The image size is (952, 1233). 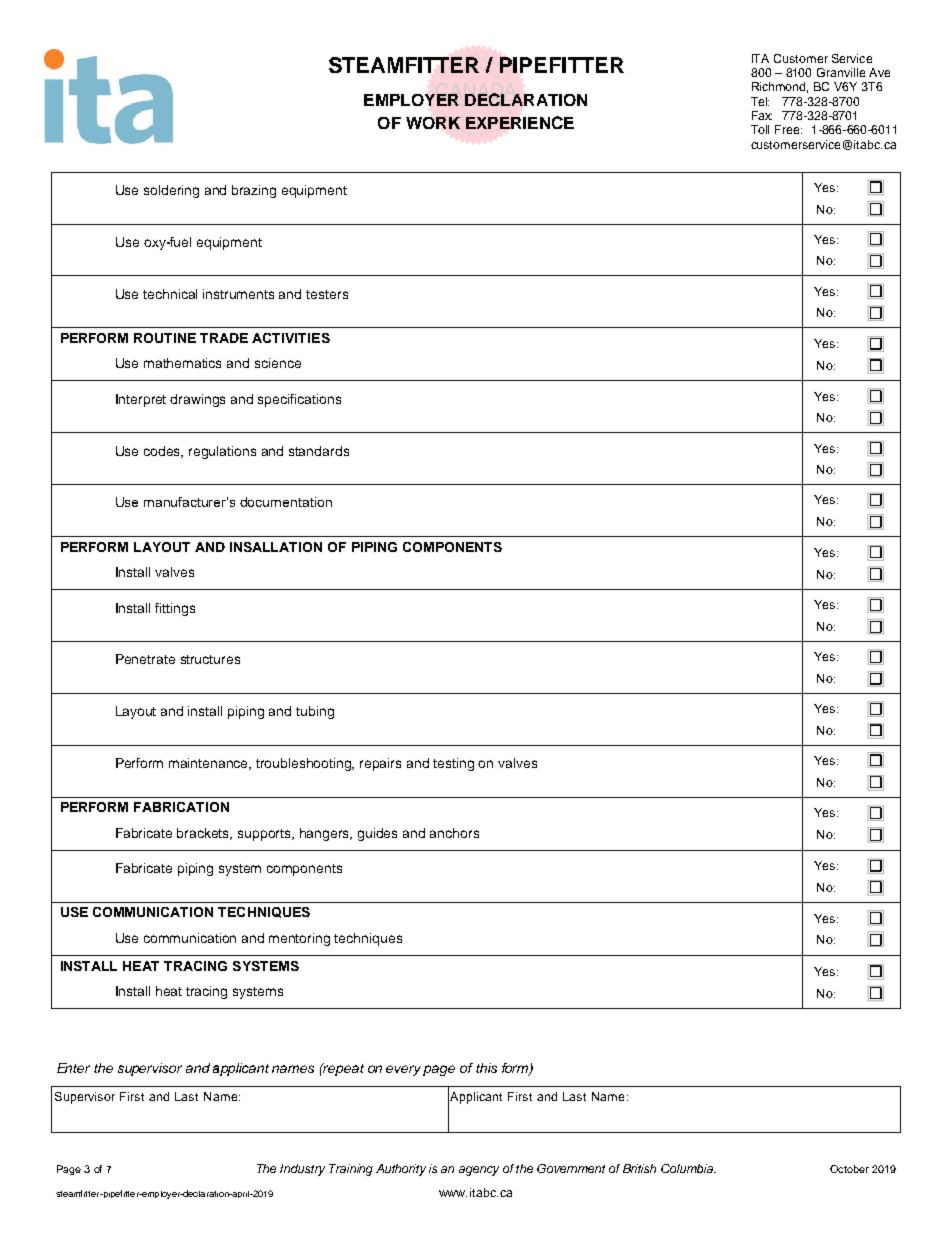 What do you see at coordinates (453, 764) in the document?
I see `testing` at bounding box center [453, 764].
